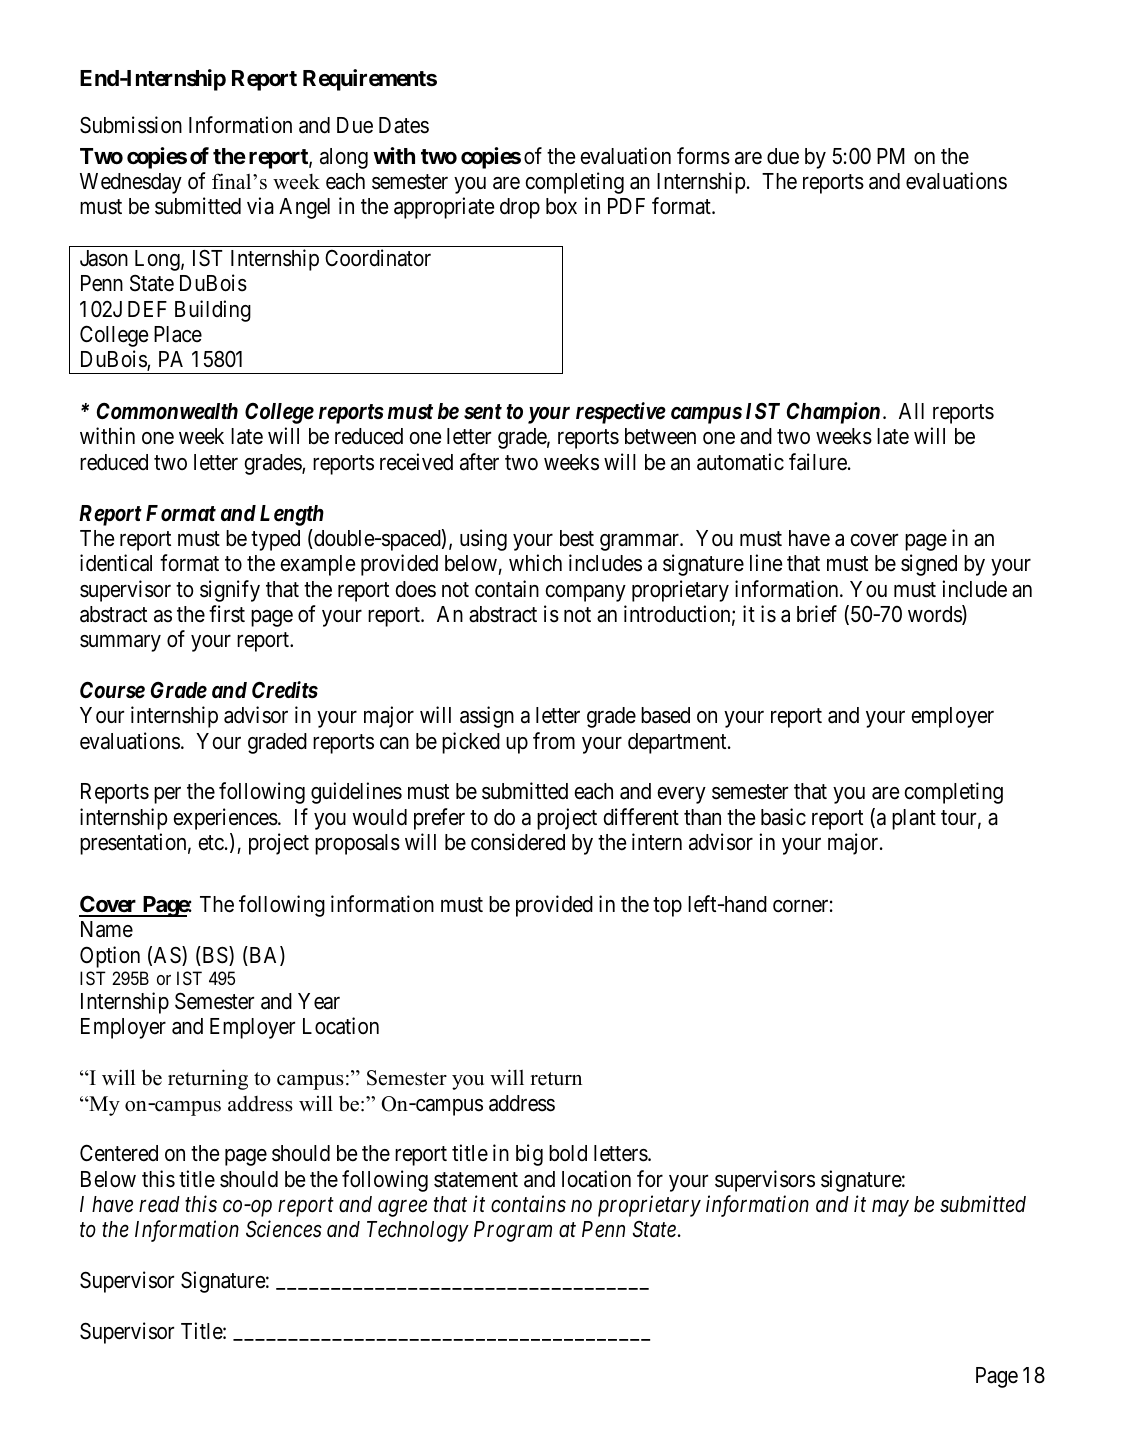 The image size is (1124, 1455). What do you see at coordinates (159, 1204) in the image?
I see `read` at bounding box center [159, 1204].
